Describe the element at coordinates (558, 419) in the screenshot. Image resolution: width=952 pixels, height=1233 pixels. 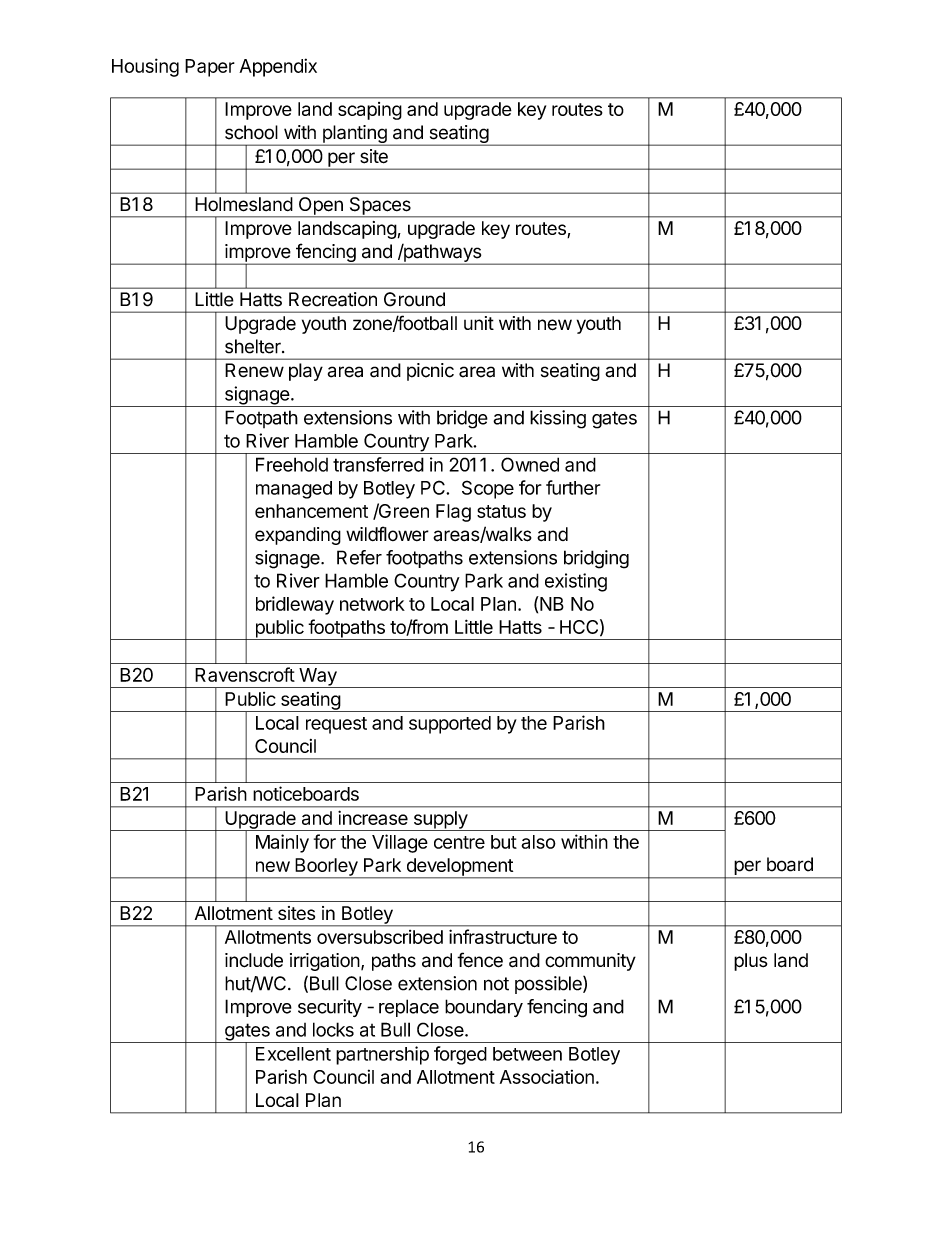
I see `kissing` at that location.
